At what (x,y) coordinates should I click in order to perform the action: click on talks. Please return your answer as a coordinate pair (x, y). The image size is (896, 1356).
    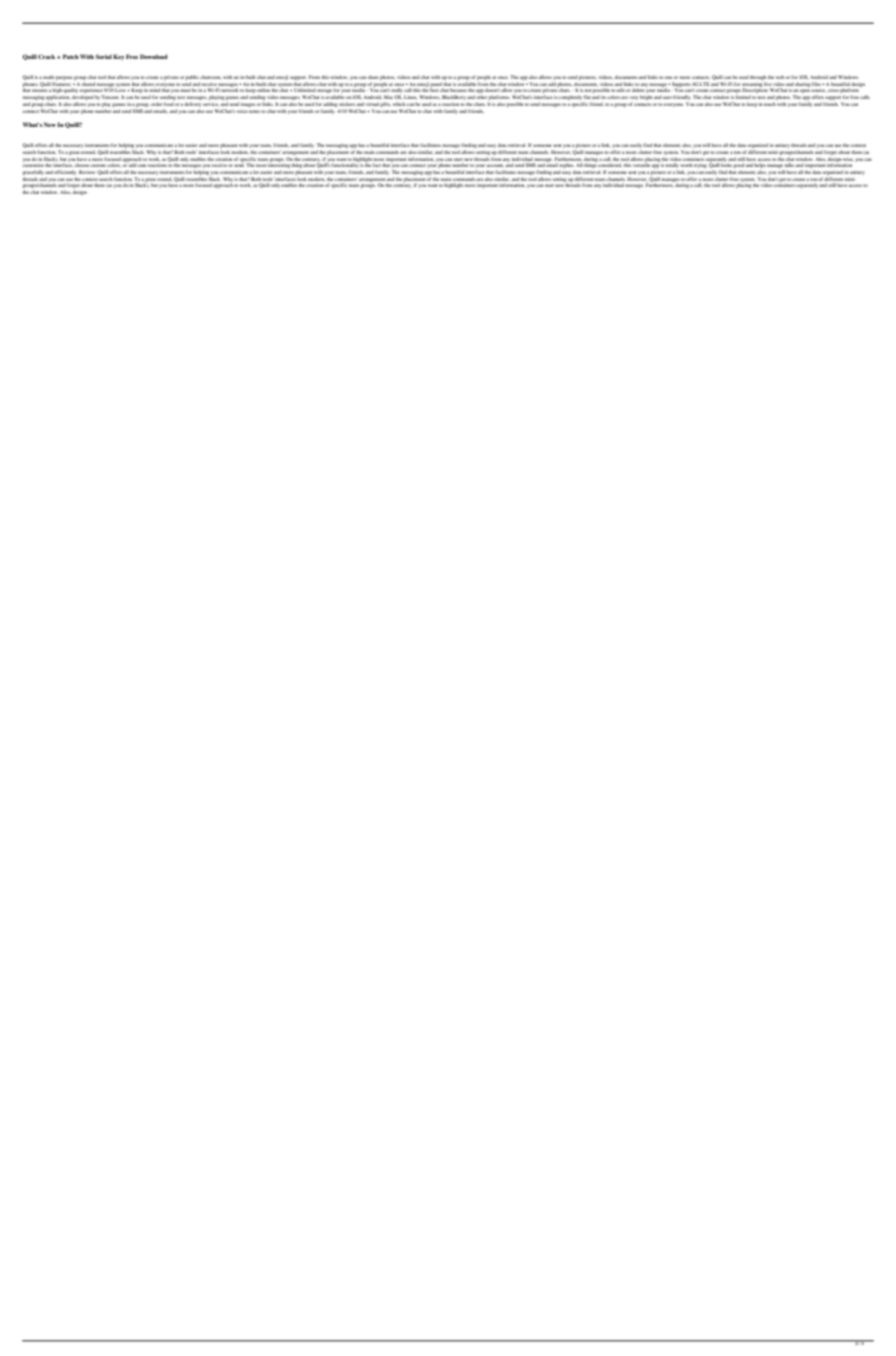
    Looking at the image, I should click on (789, 165).
